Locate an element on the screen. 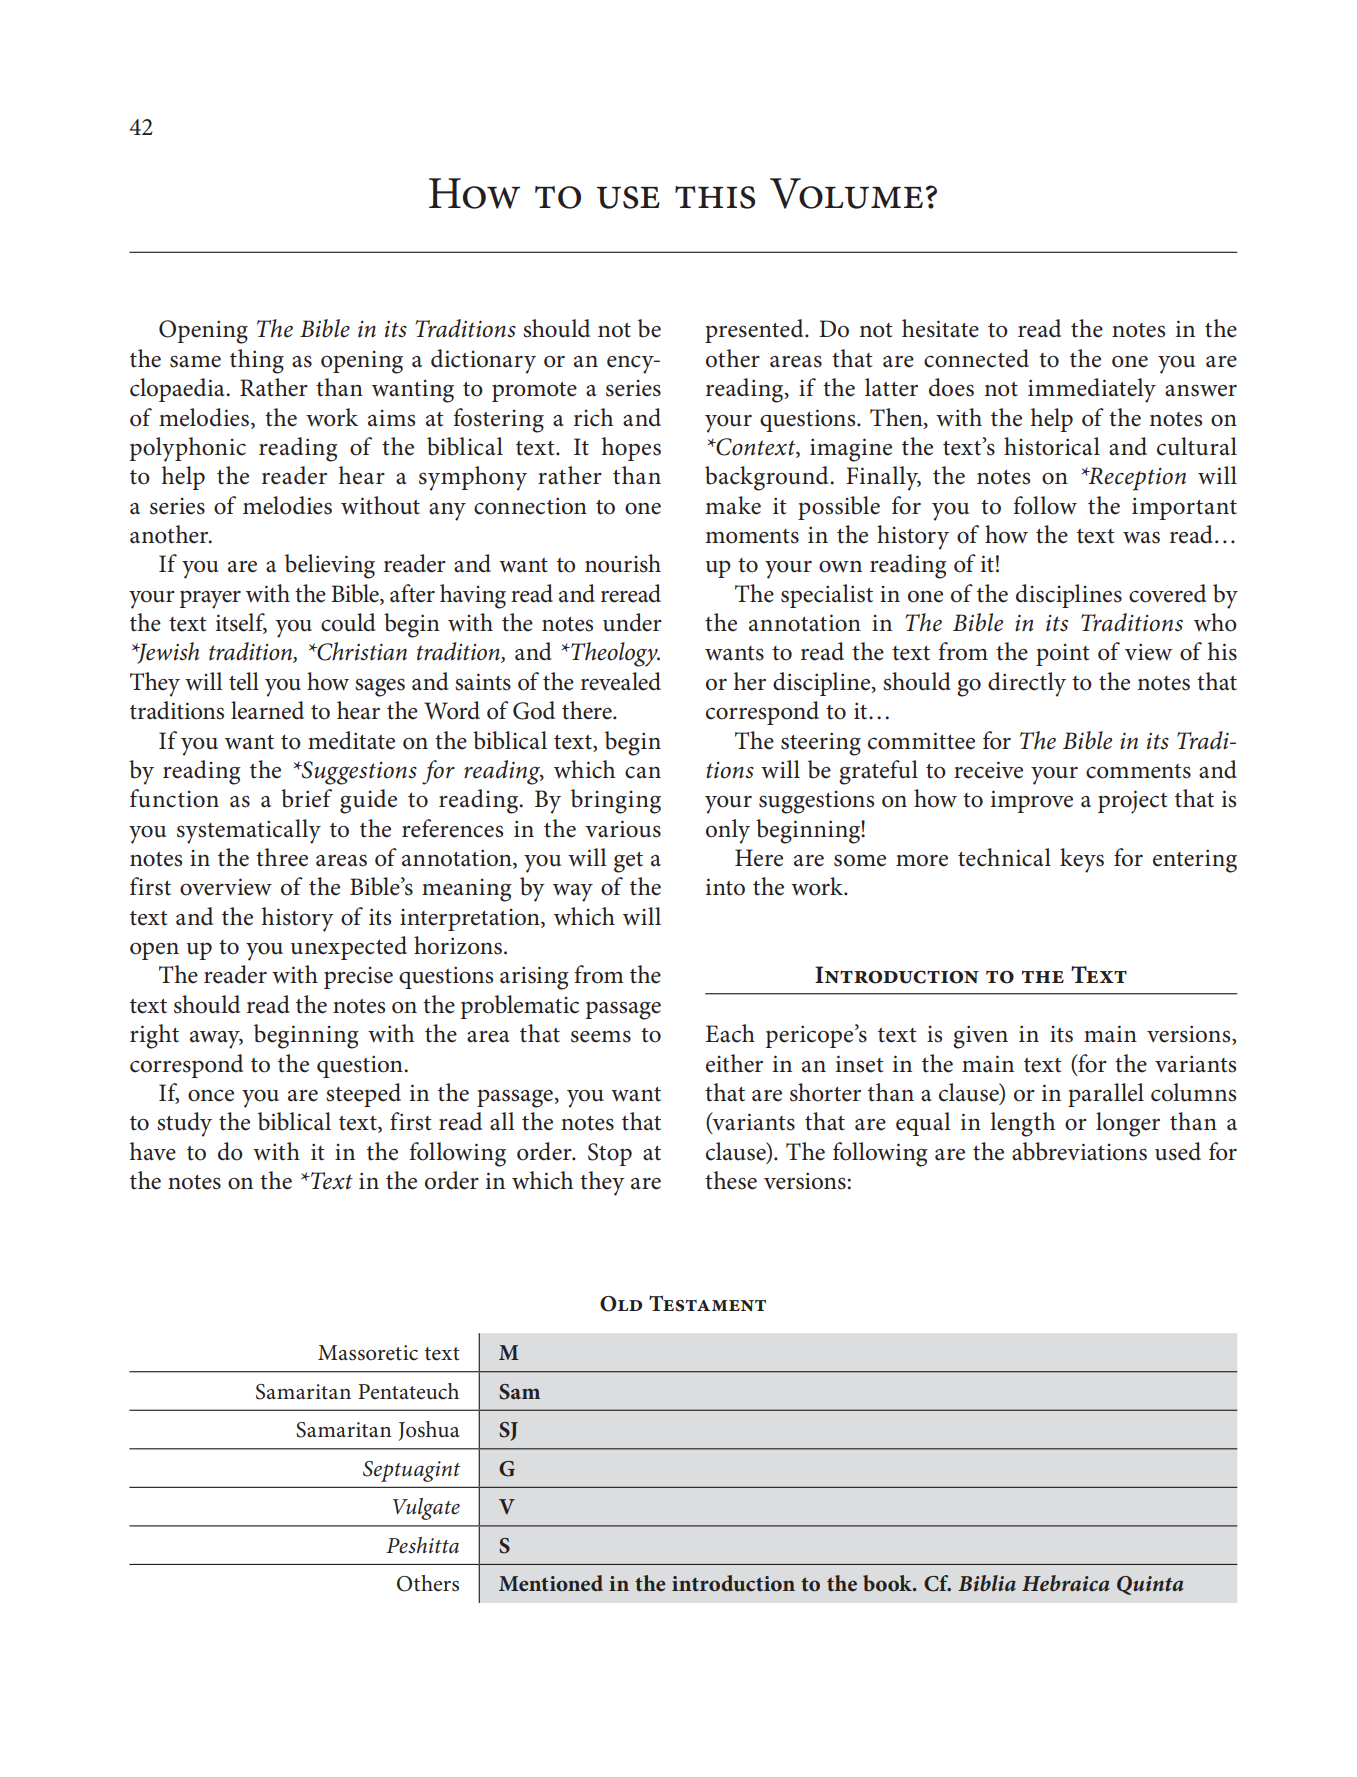  into is located at coordinates (725, 887).
